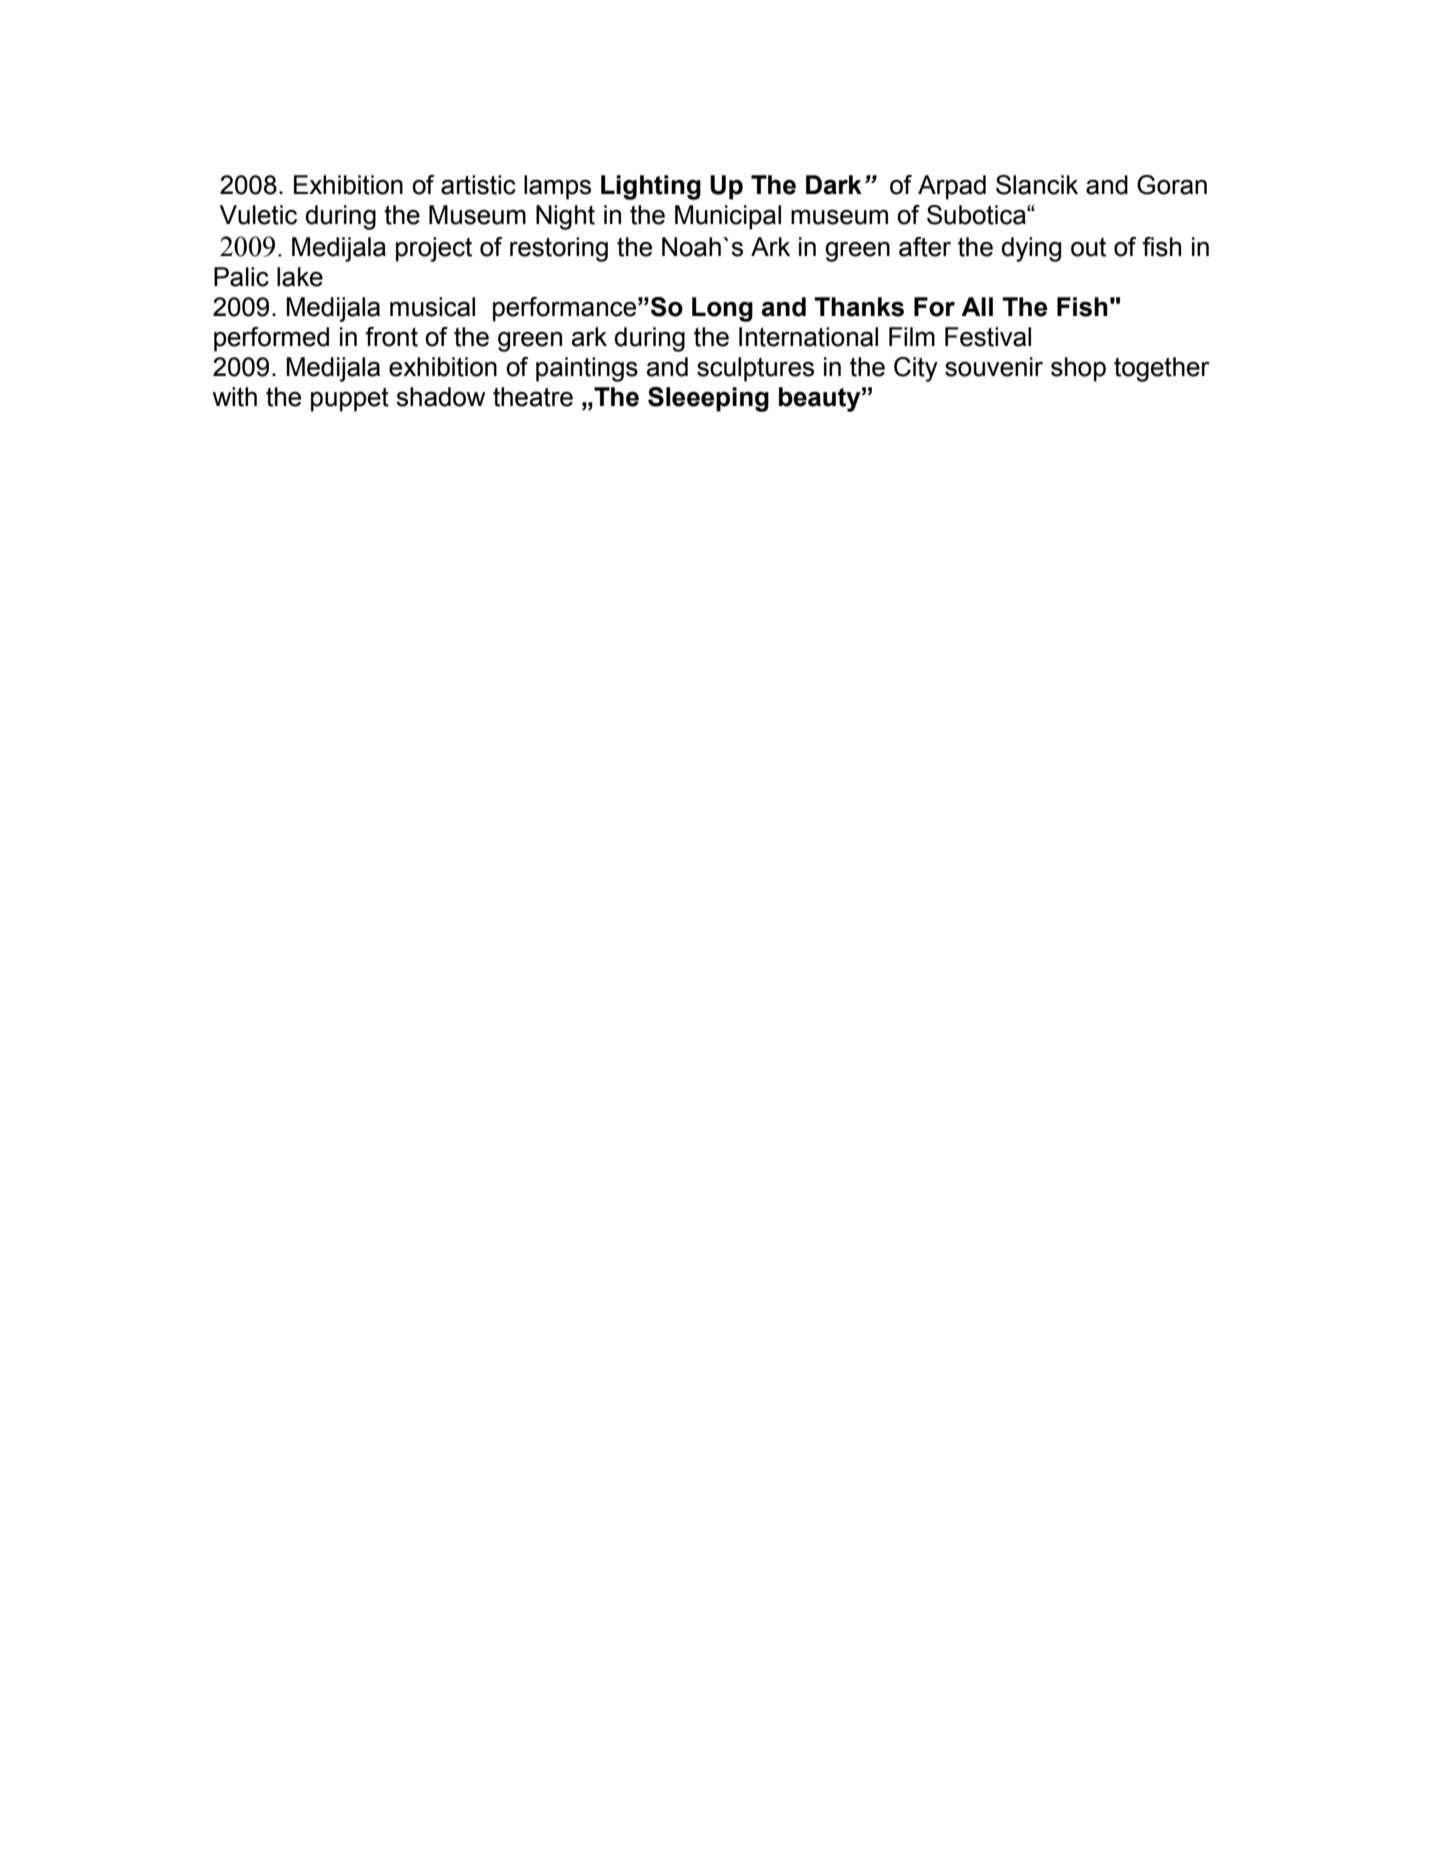 Image resolution: width=1445 pixels, height=1869 pixels. Describe the element at coordinates (391, 337) in the page. I see `front` at that location.
